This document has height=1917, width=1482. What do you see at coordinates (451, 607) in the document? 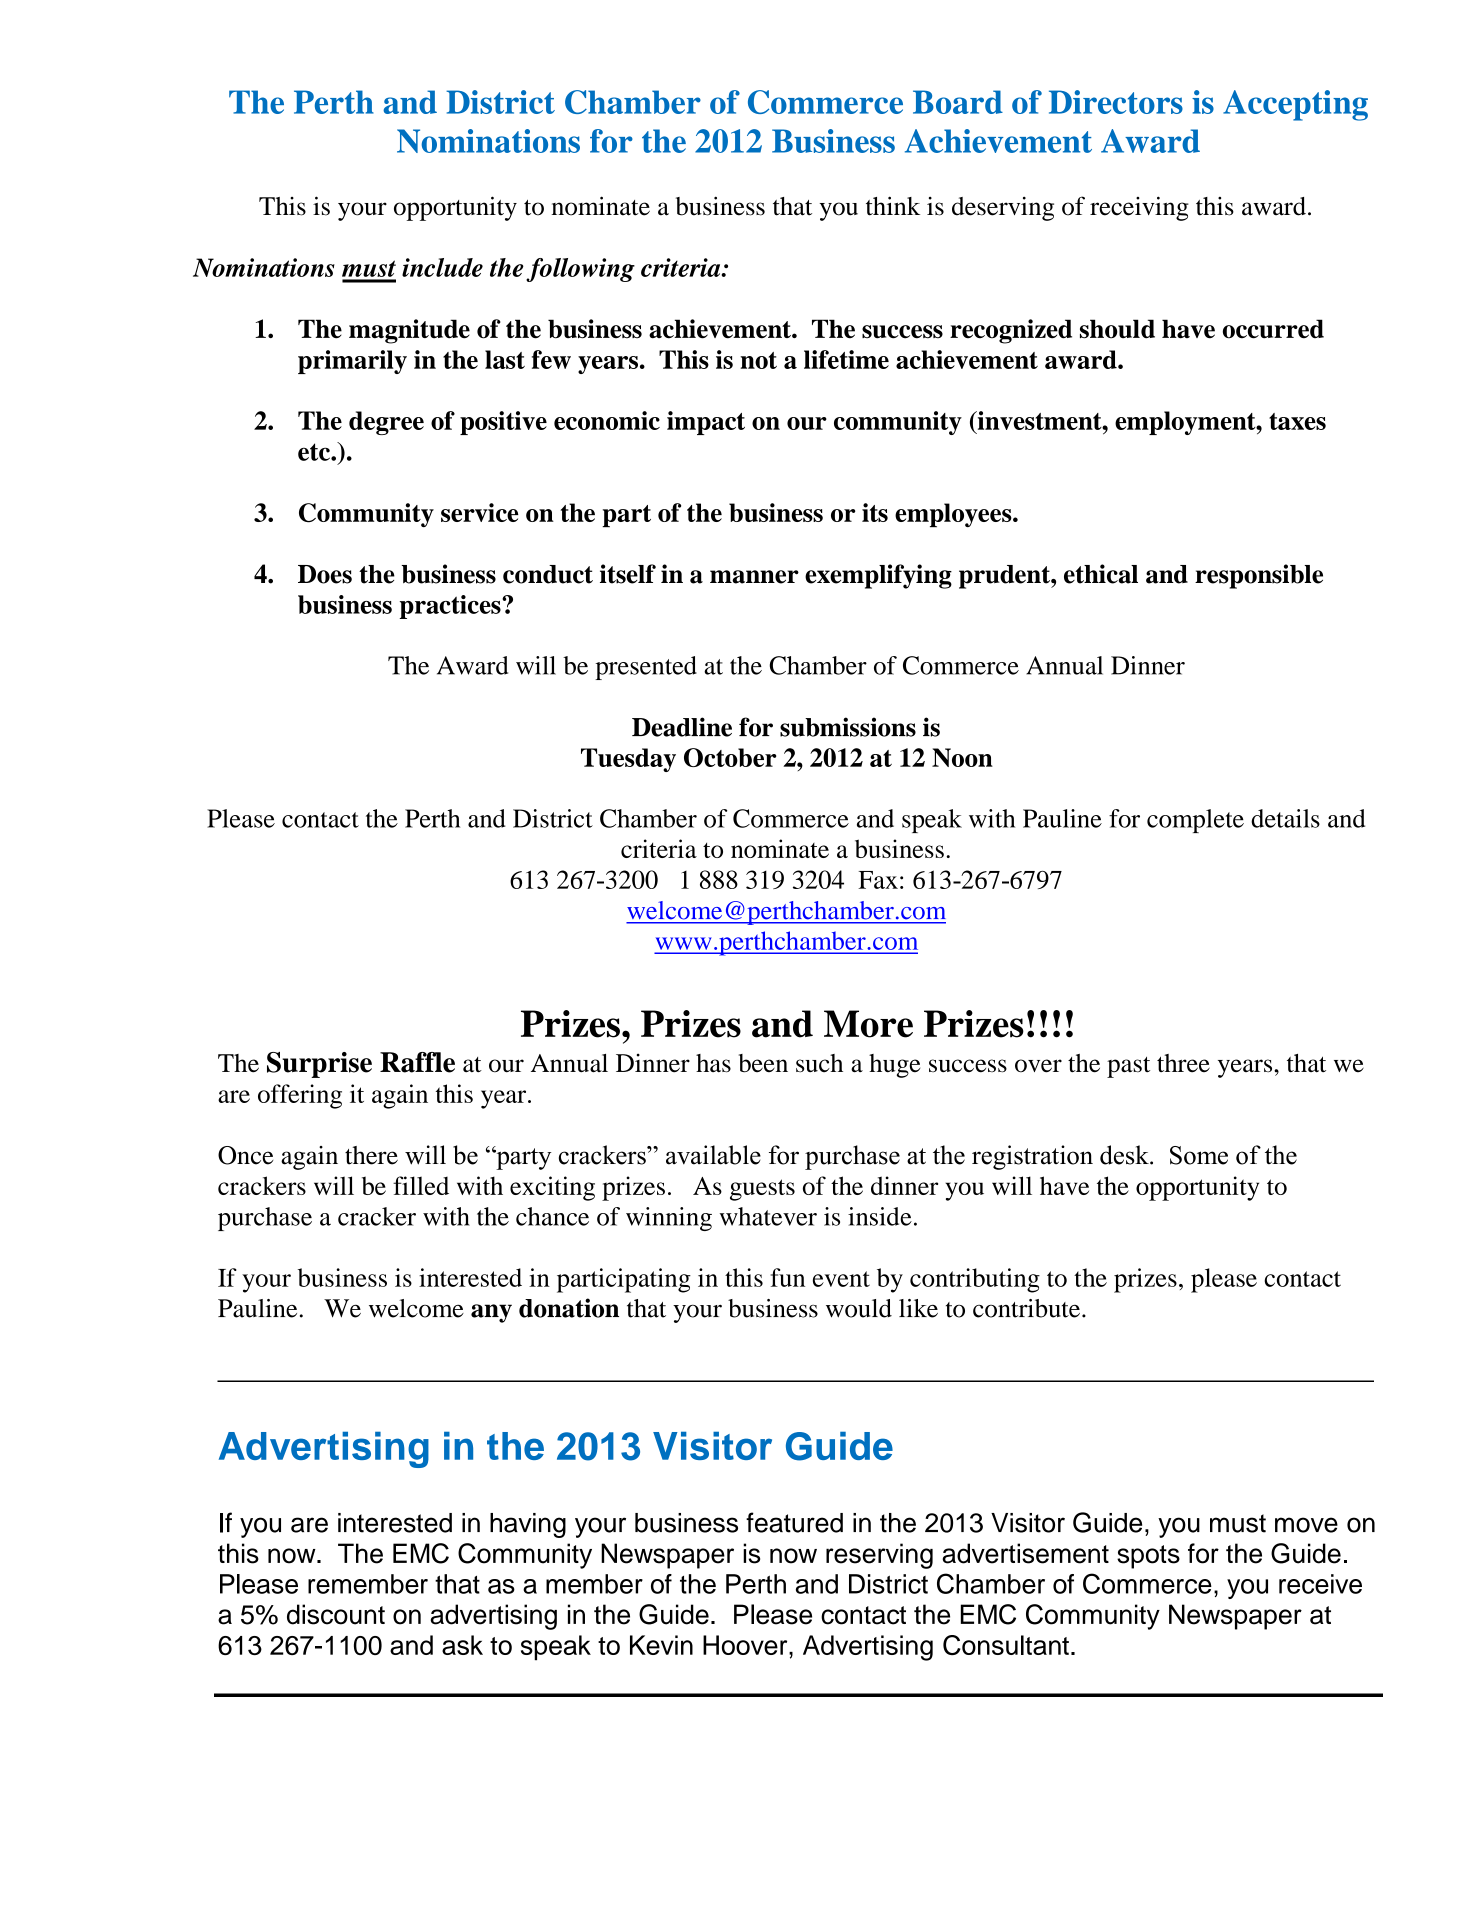
I see `practices` at bounding box center [451, 607].
